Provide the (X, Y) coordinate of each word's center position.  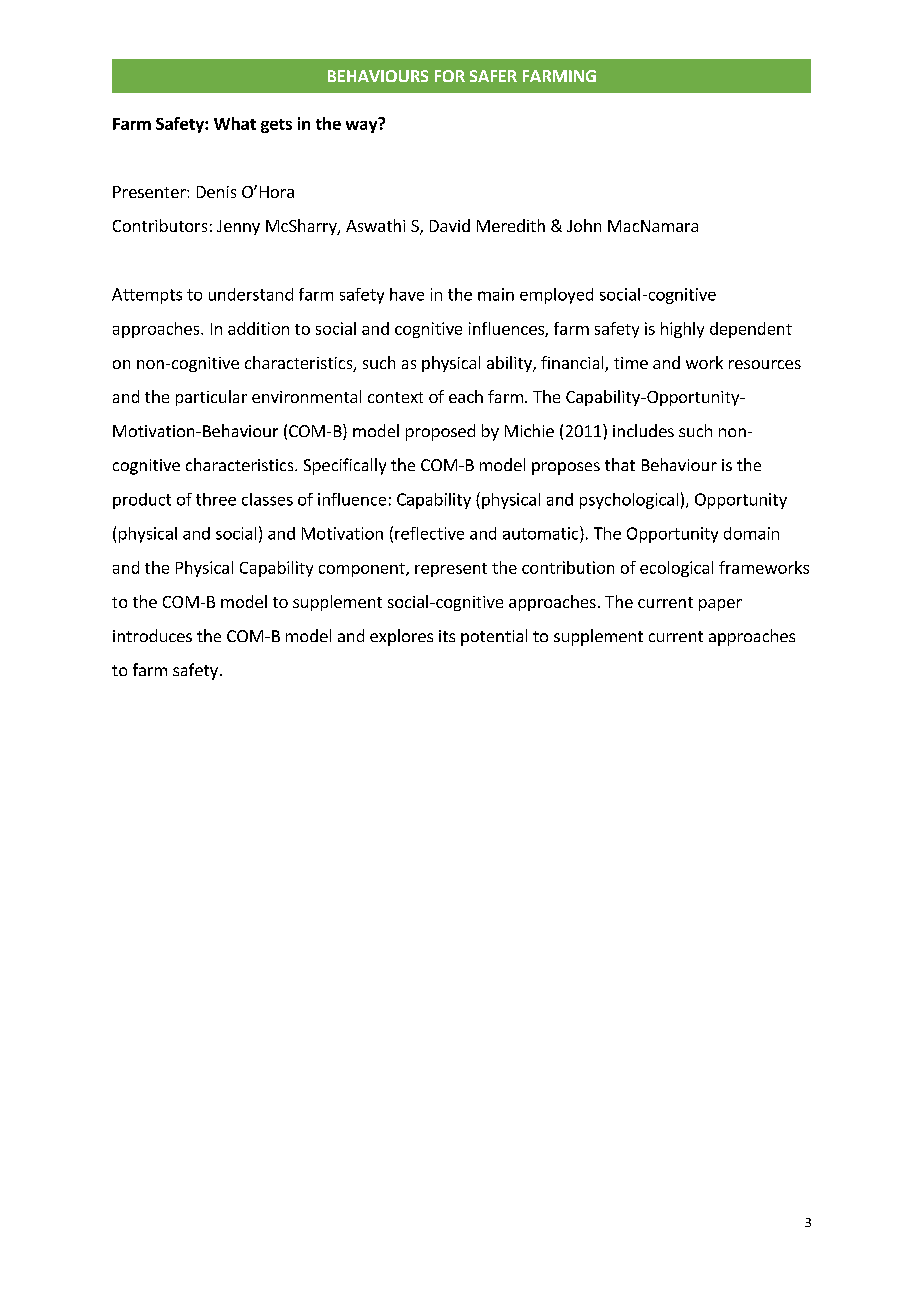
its (447, 636)
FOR (450, 76)
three (216, 499)
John (584, 225)
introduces (152, 635)
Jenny (238, 227)
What (235, 123)
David (450, 225)
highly (682, 330)
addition (258, 328)
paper (720, 605)
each (466, 396)
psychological (629, 501)
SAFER (493, 76)
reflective (429, 533)
